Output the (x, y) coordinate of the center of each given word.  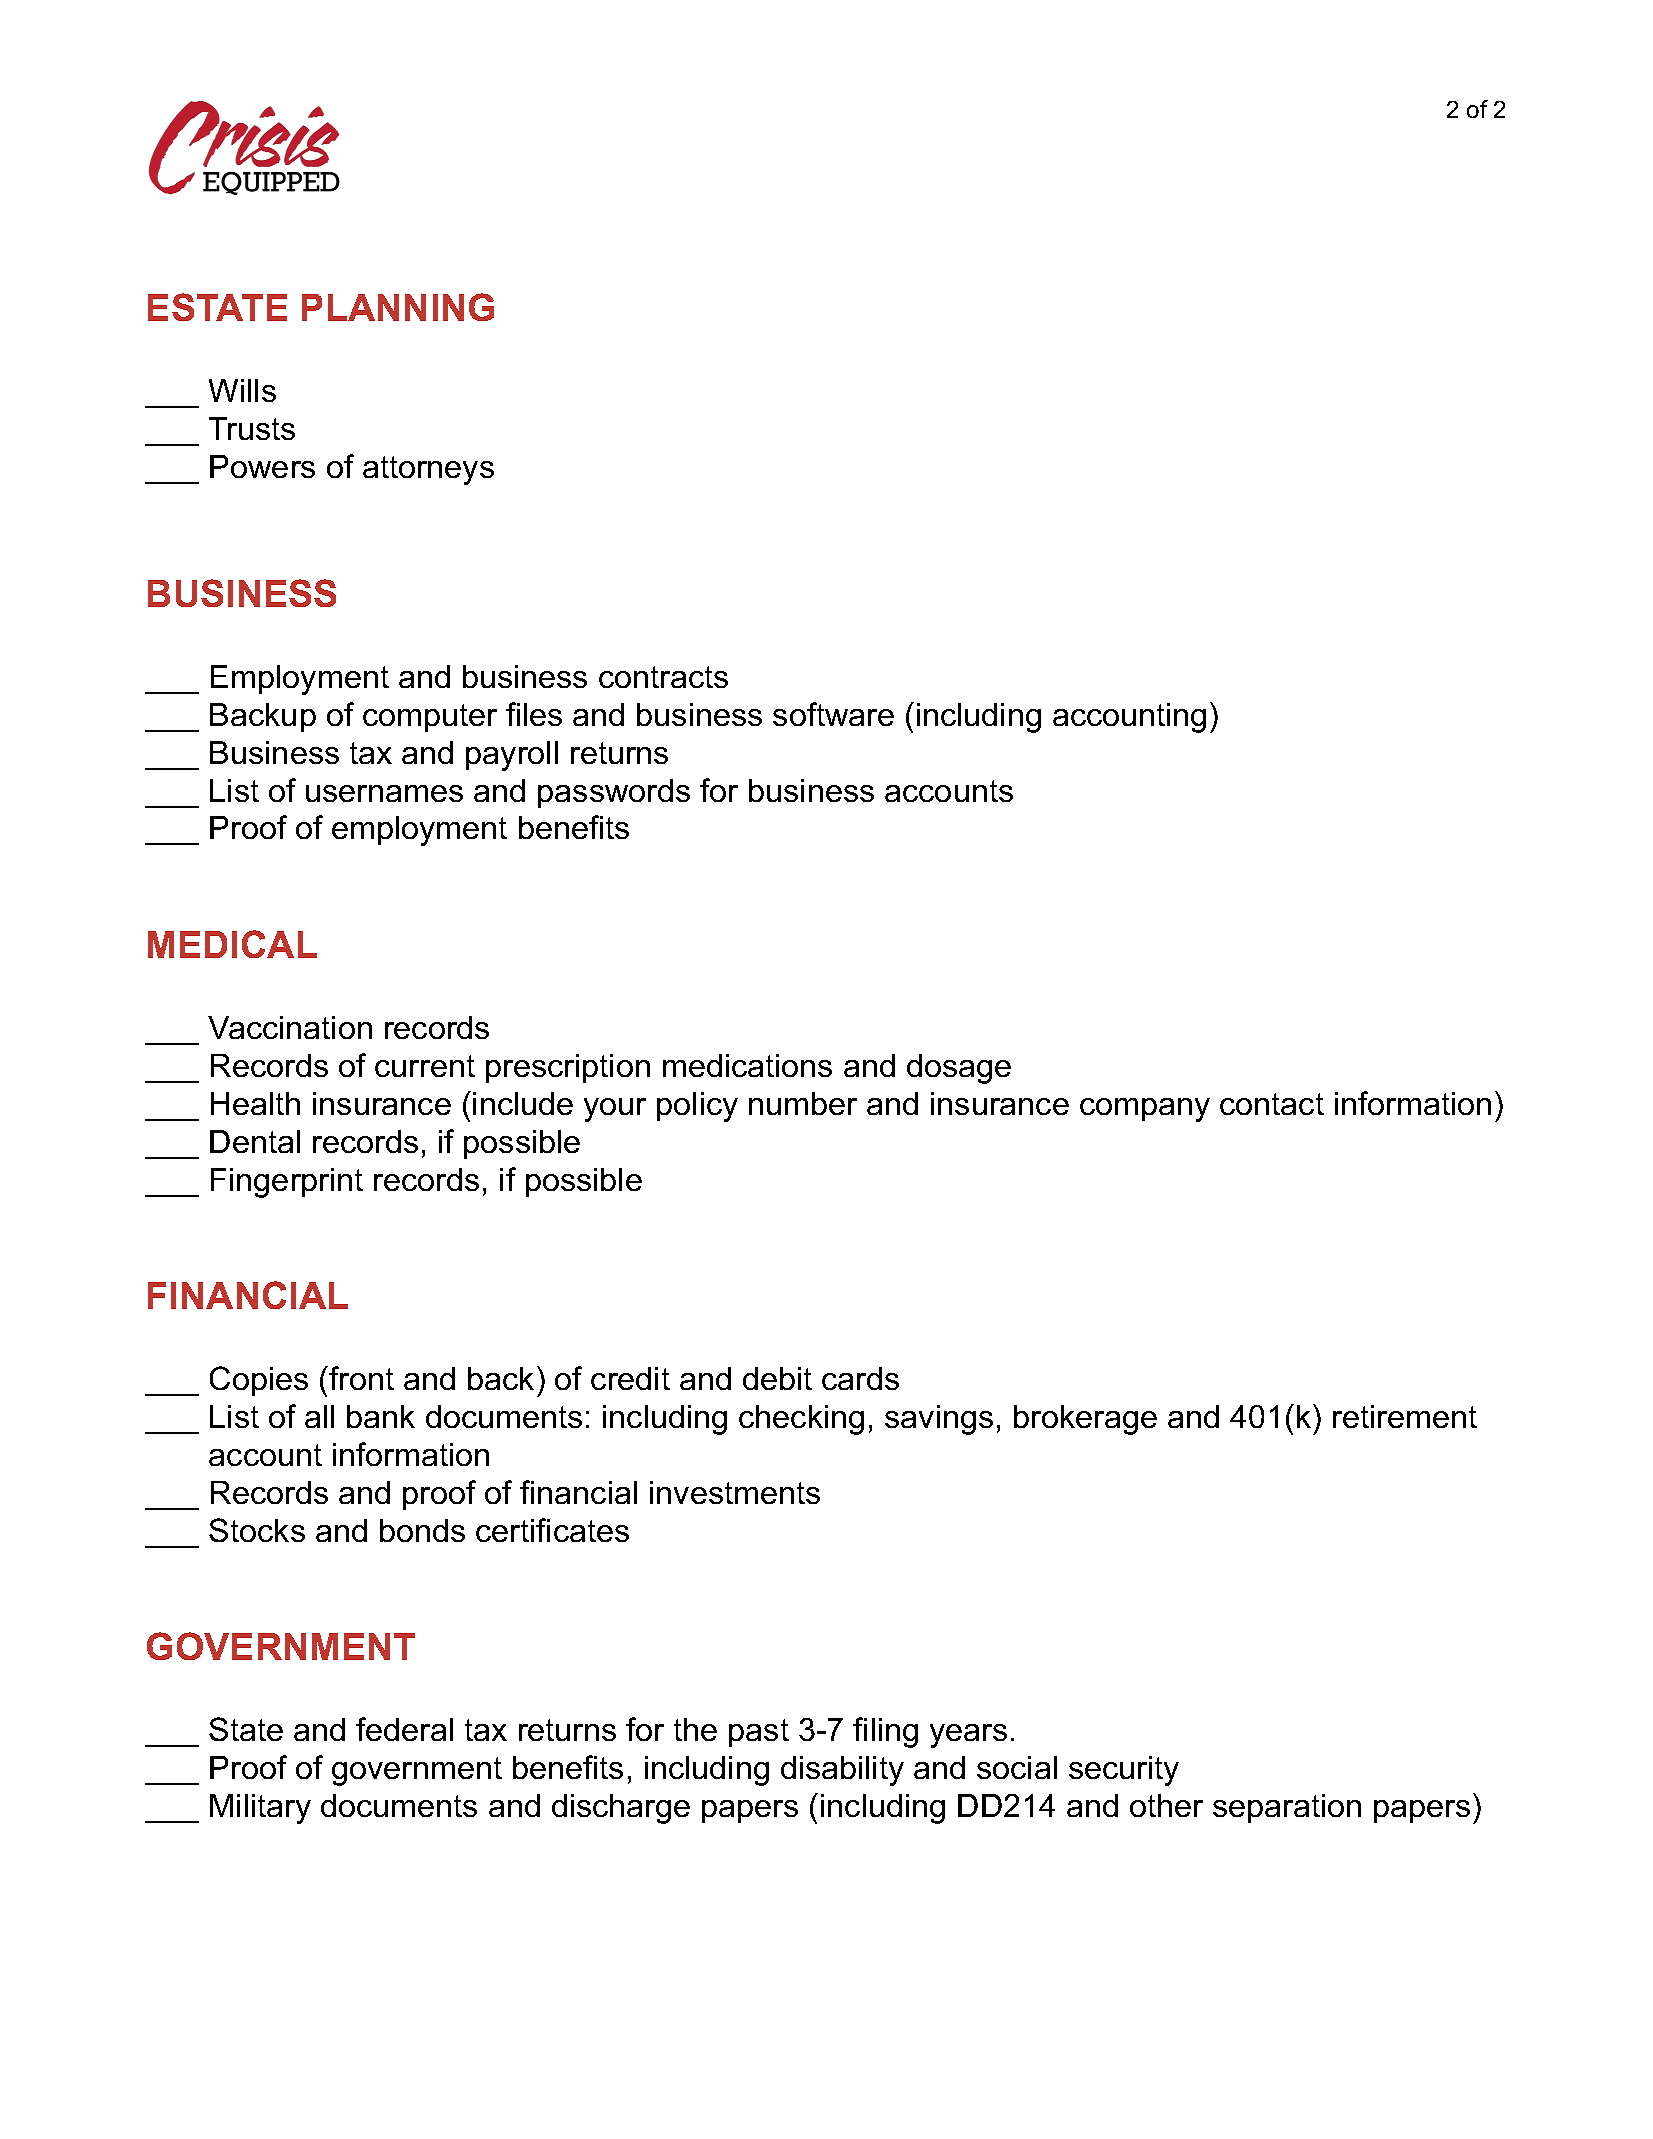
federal (404, 1729)
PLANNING (398, 307)
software (833, 714)
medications (747, 1065)
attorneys (428, 470)
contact (1272, 1104)
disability (842, 1771)
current (425, 1066)
